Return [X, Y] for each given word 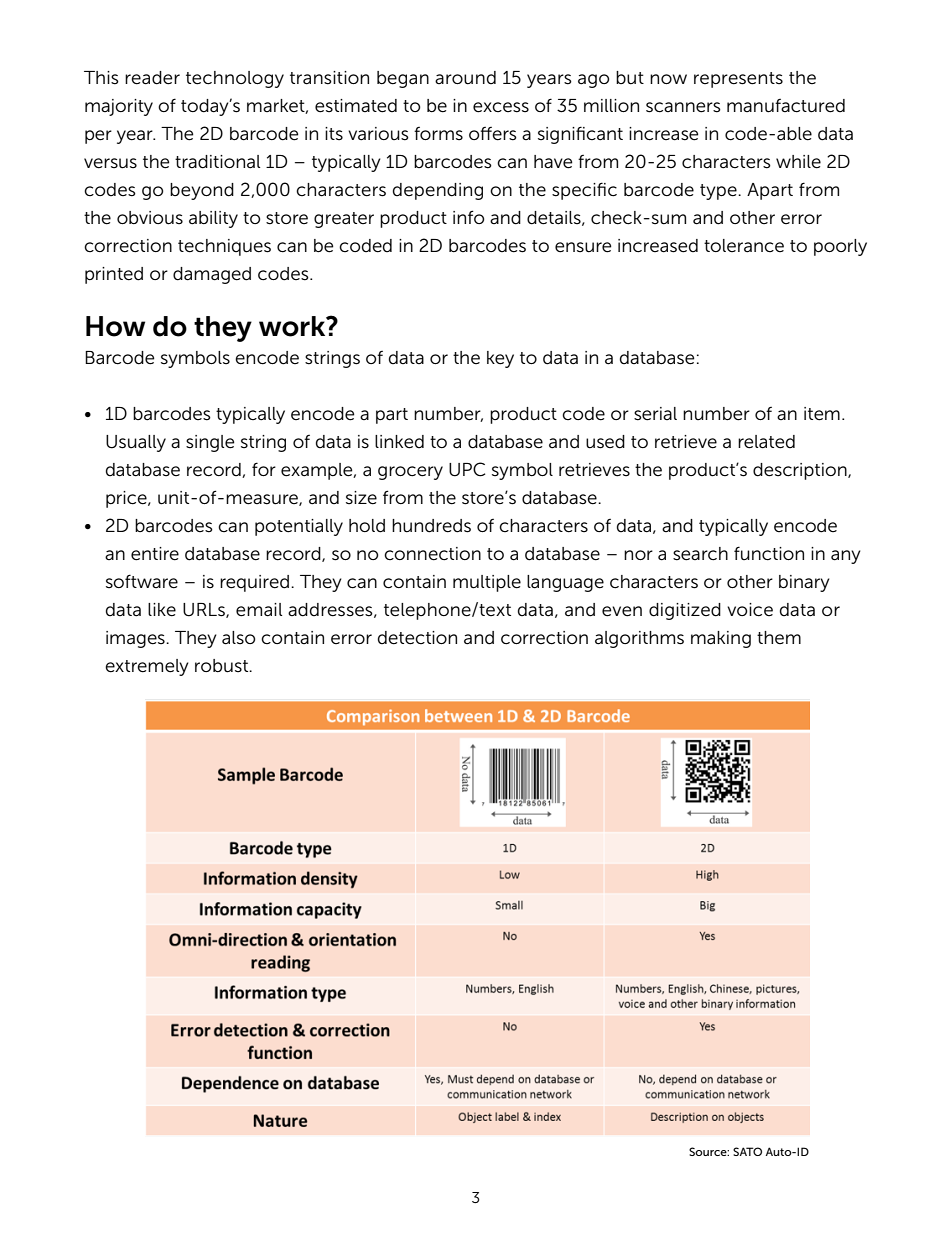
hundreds [431, 526]
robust [223, 666]
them [779, 637]
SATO [747, 1151]
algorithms [639, 639]
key [500, 359]
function [769, 553]
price [127, 499]
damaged [212, 275]
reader [152, 78]
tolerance [744, 246]
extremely [147, 667]
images [136, 639]
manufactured [786, 106]
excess [501, 107]
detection [417, 638]
